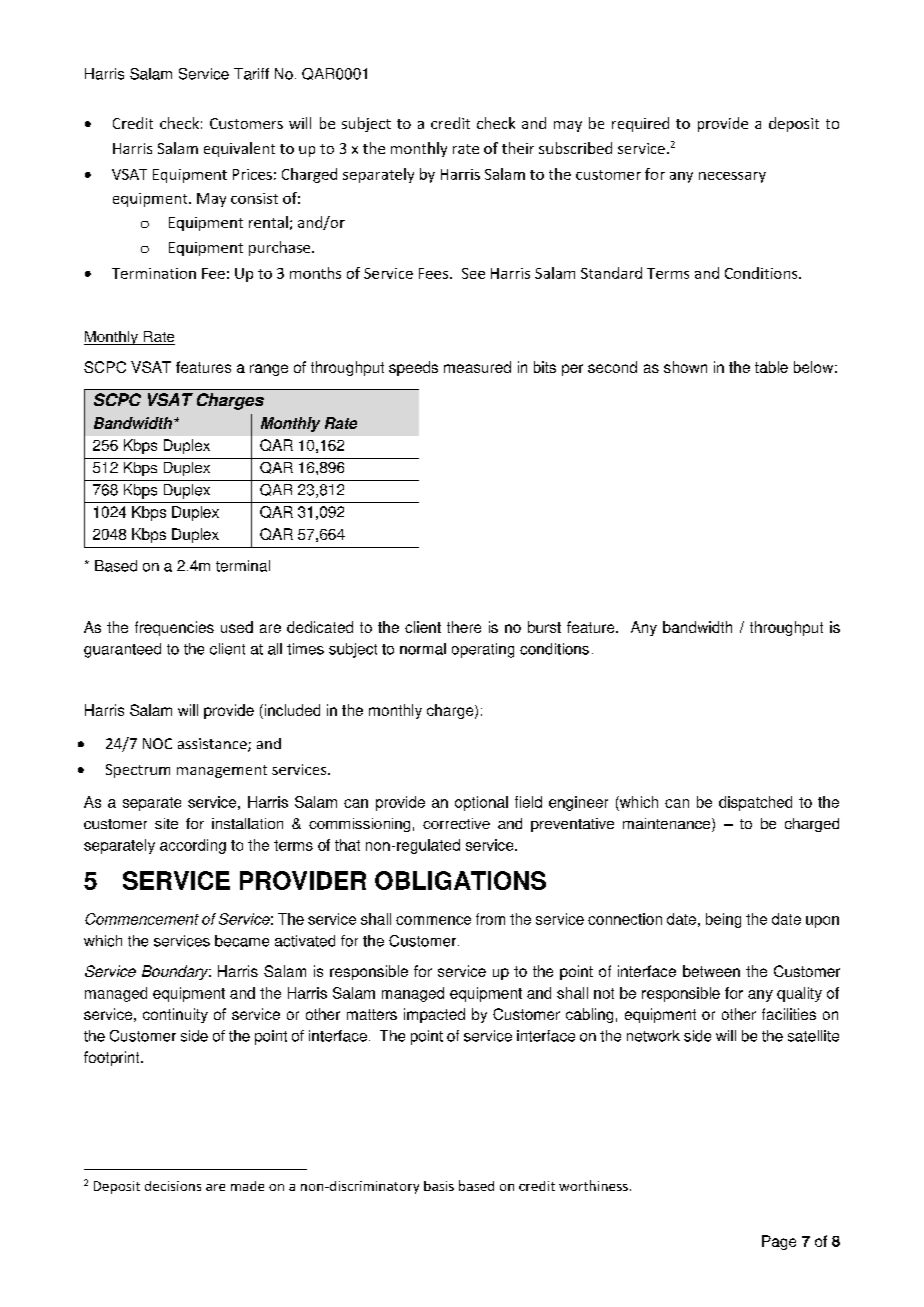 The height and width of the document is (1307, 924). I want to click on their, so click(518, 148).
